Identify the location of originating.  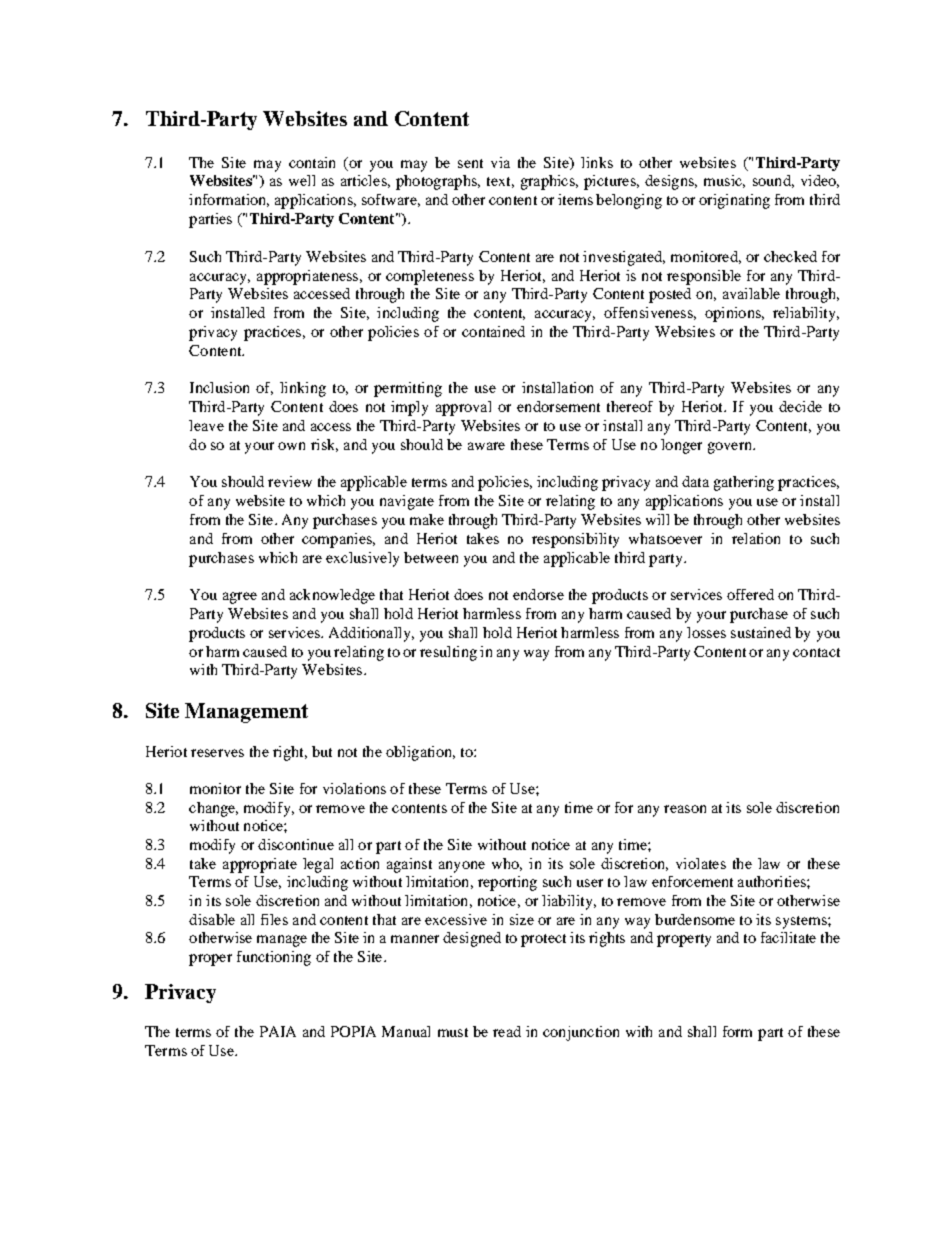
(734, 201).
